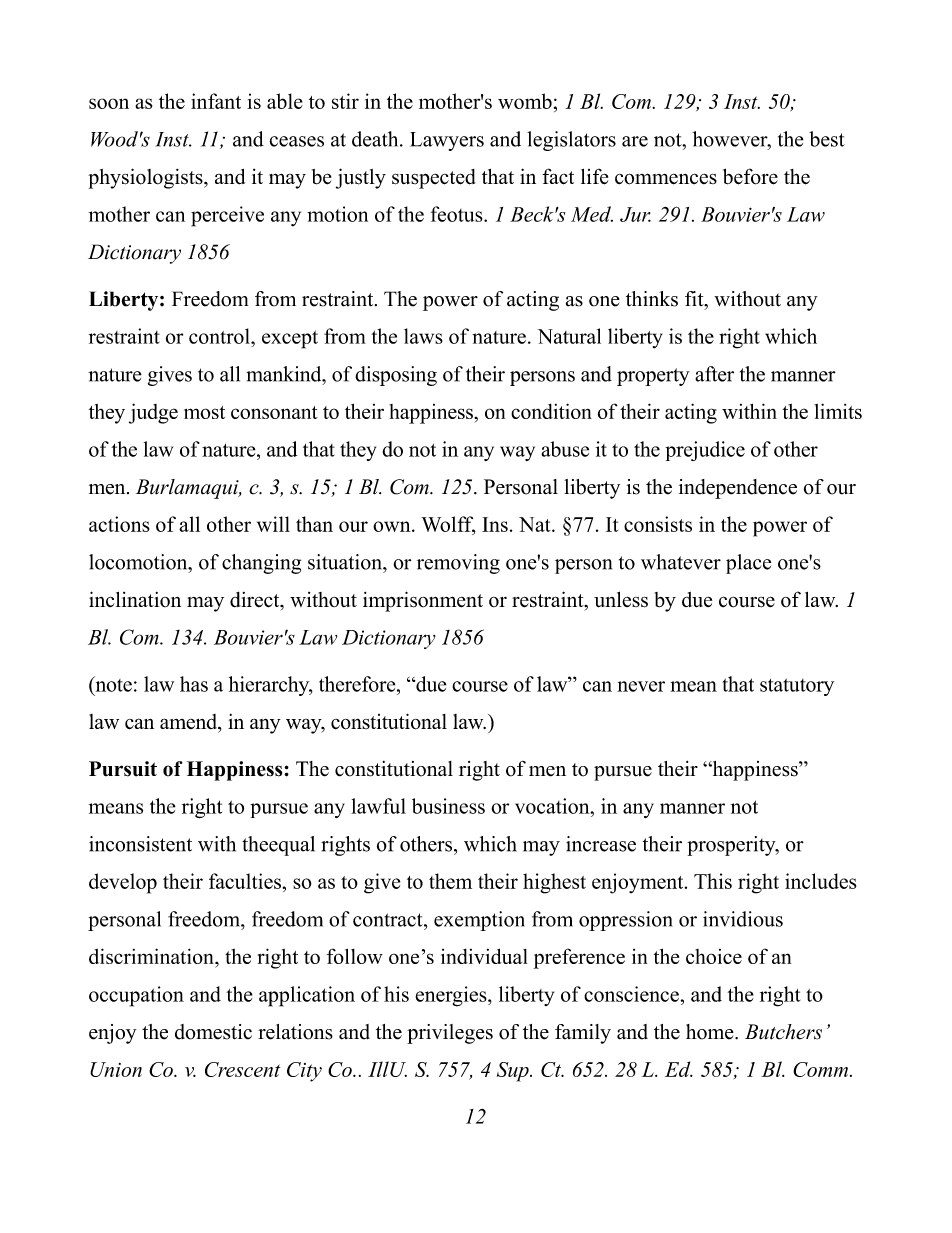 Image resolution: width=952 pixels, height=1233 pixels. Describe the element at coordinates (213, 1032) in the screenshot. I see `domestic` at that location.
